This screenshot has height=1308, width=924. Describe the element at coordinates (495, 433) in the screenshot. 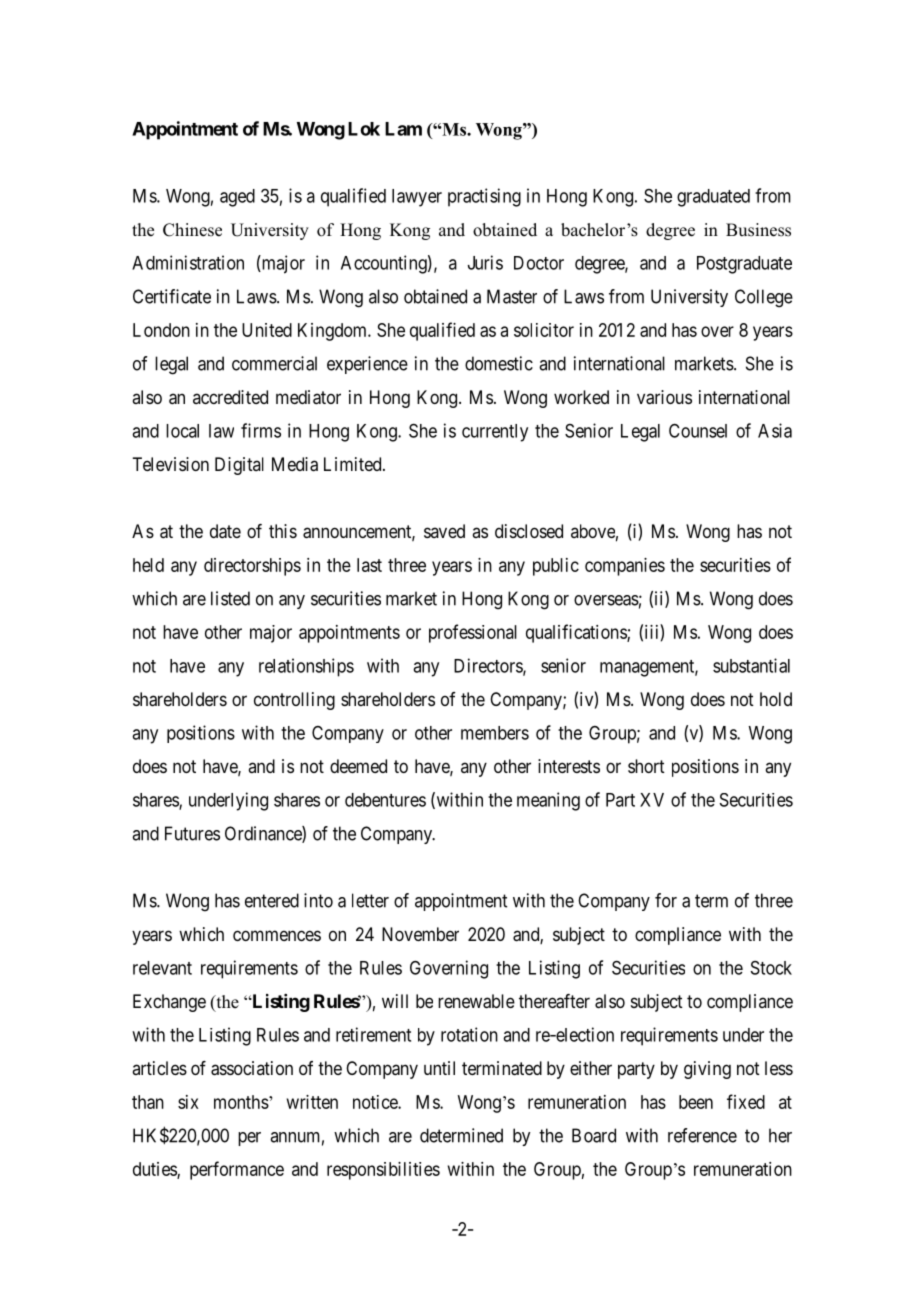

I see `currently` at that location.
